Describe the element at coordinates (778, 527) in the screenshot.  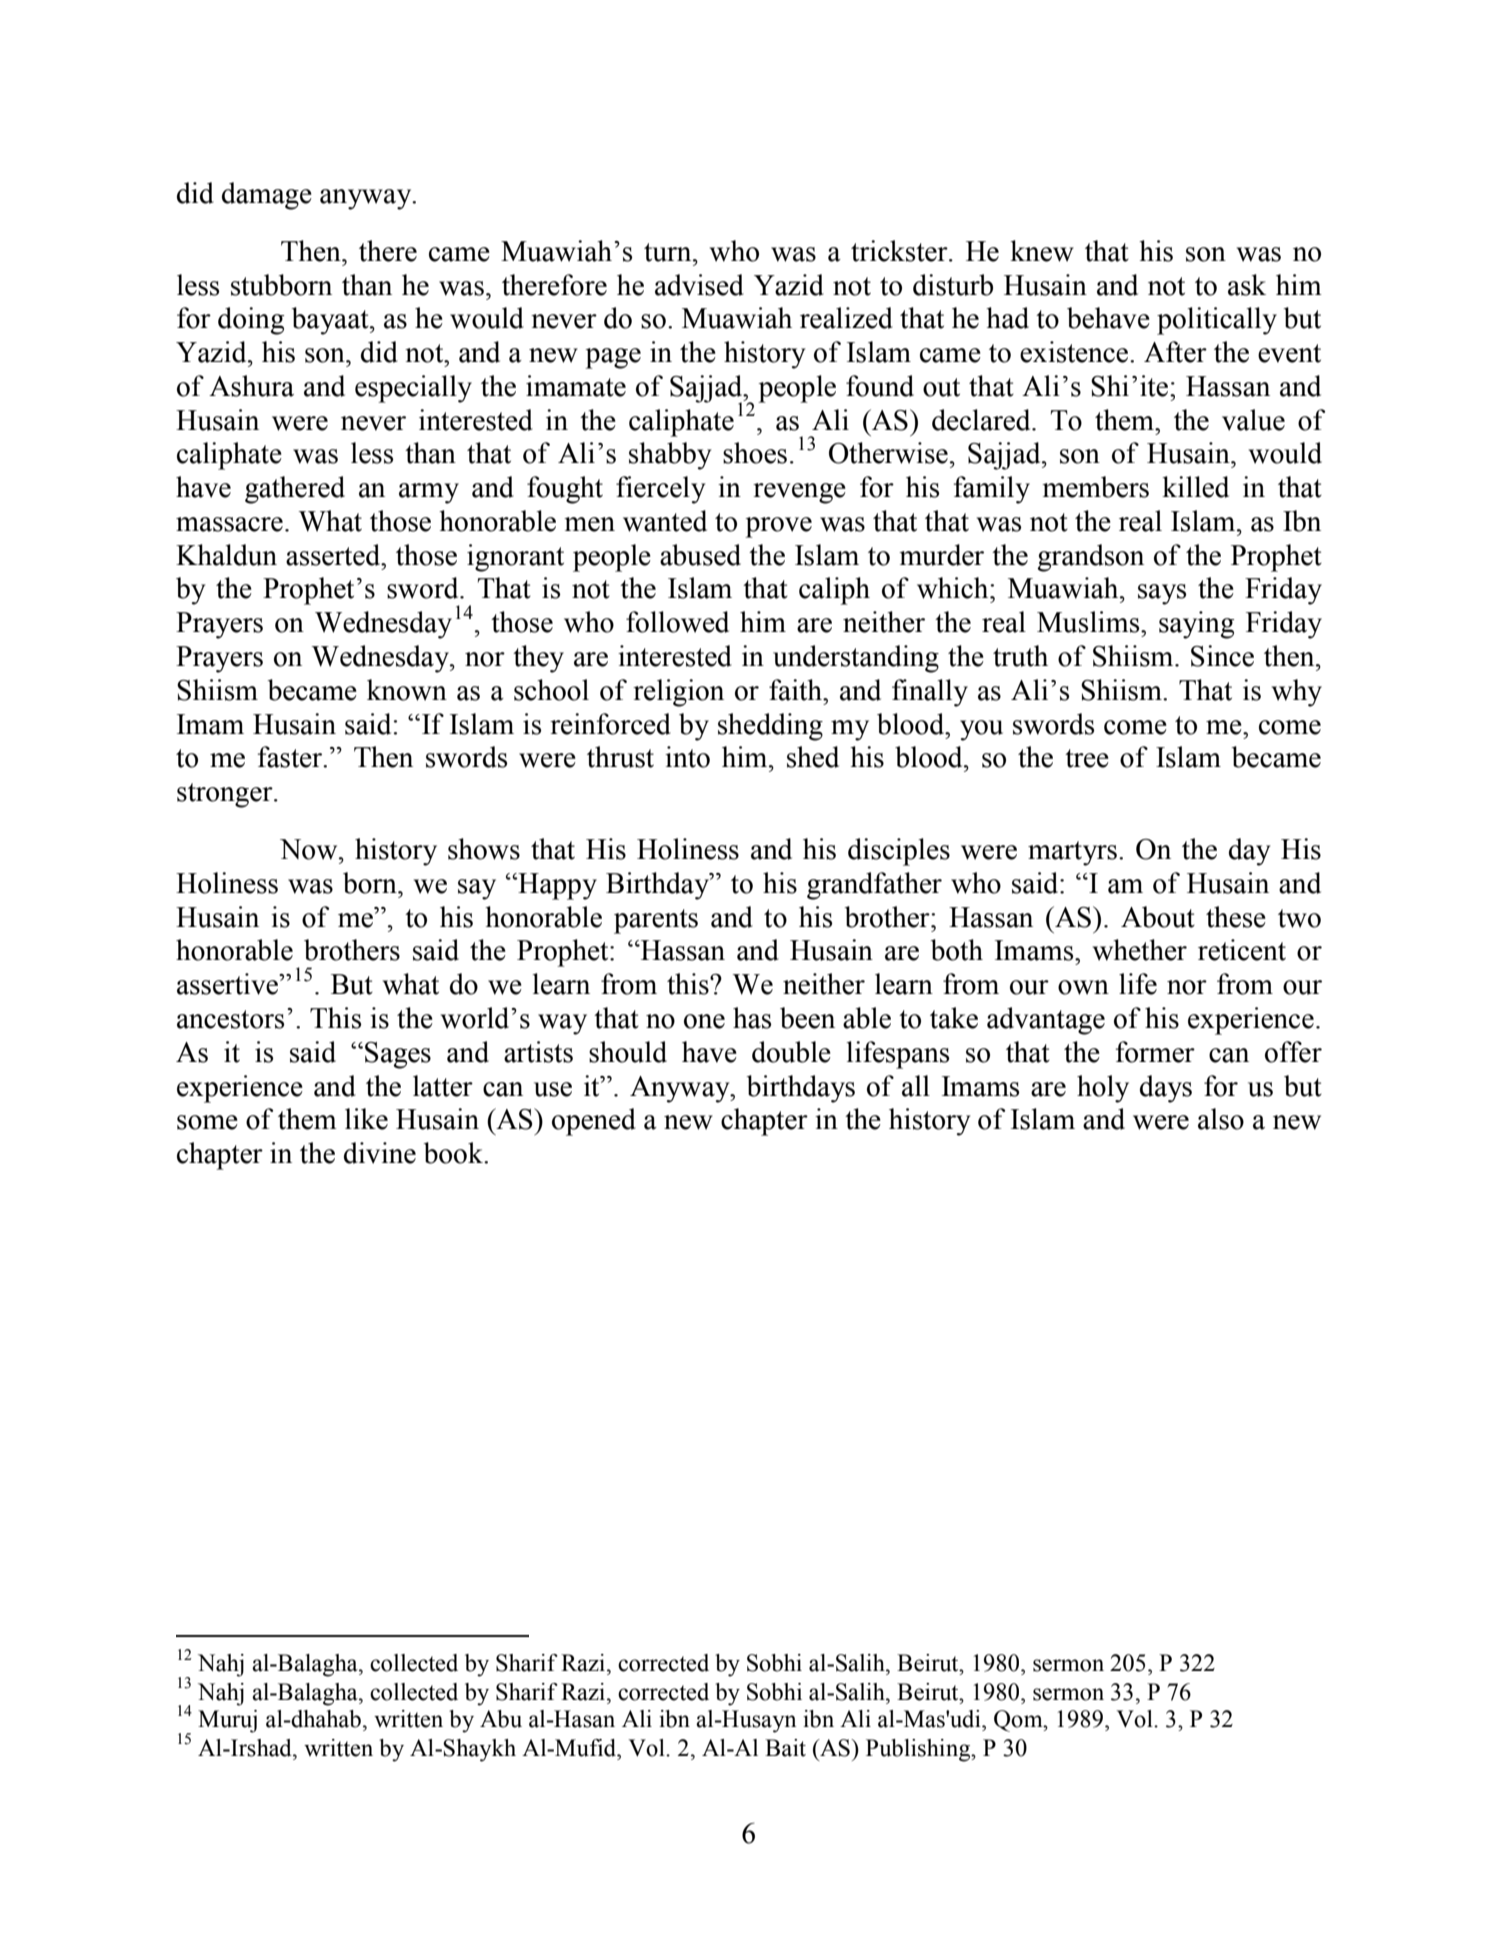
I see `prove` at that location.
